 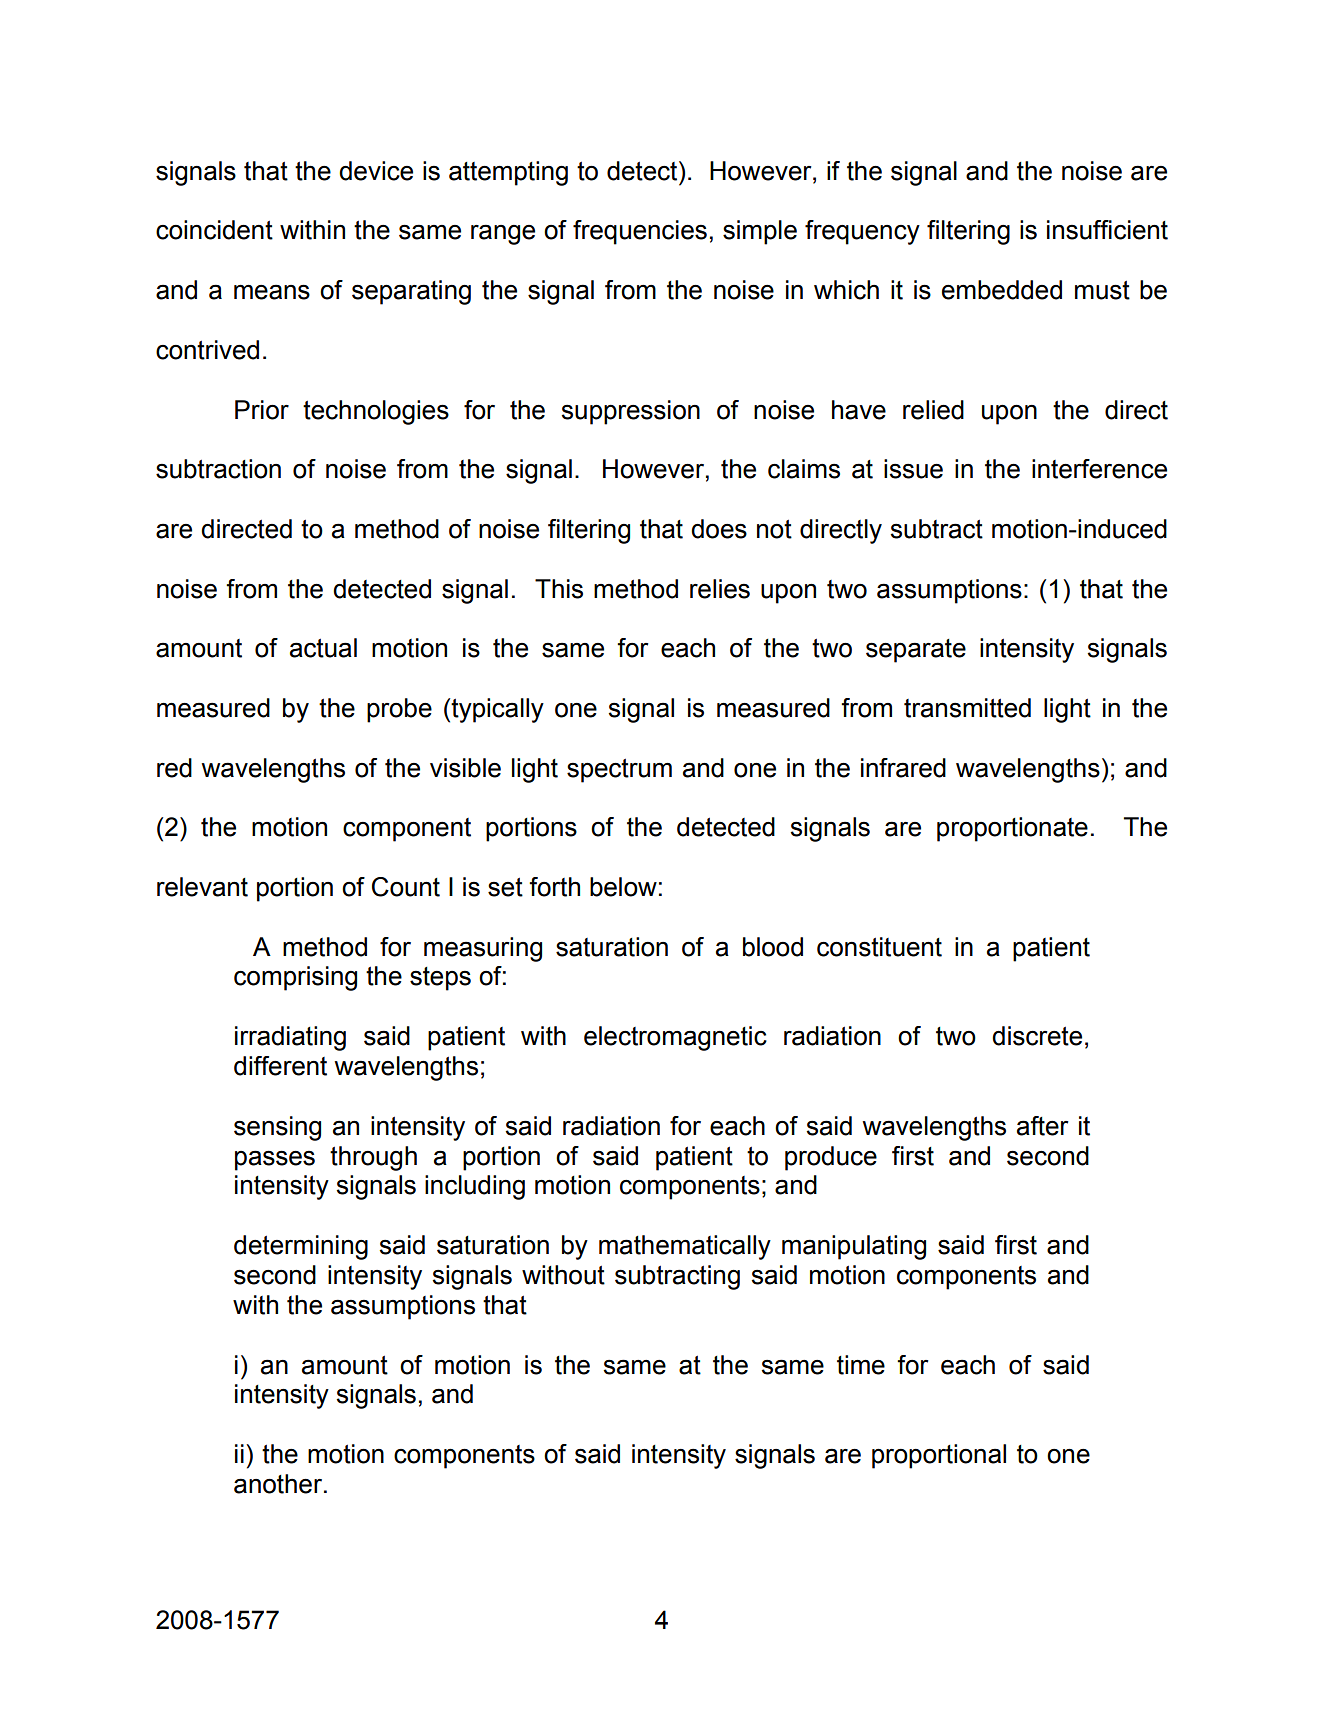 I want to click on embedded, so click(x=1002, y=290).
